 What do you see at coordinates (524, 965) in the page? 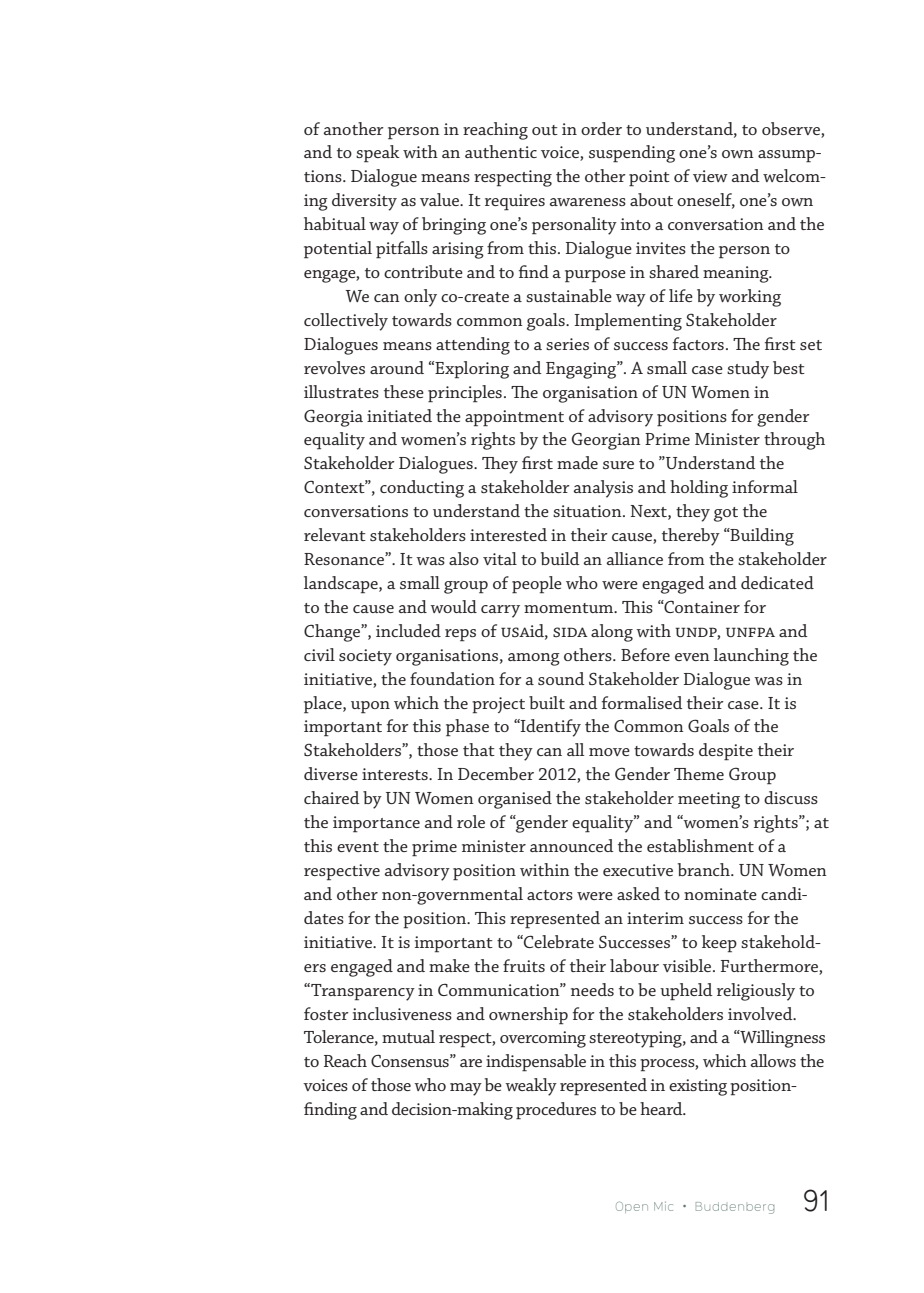
I see `fruits` at bounding box center [524, 965].
